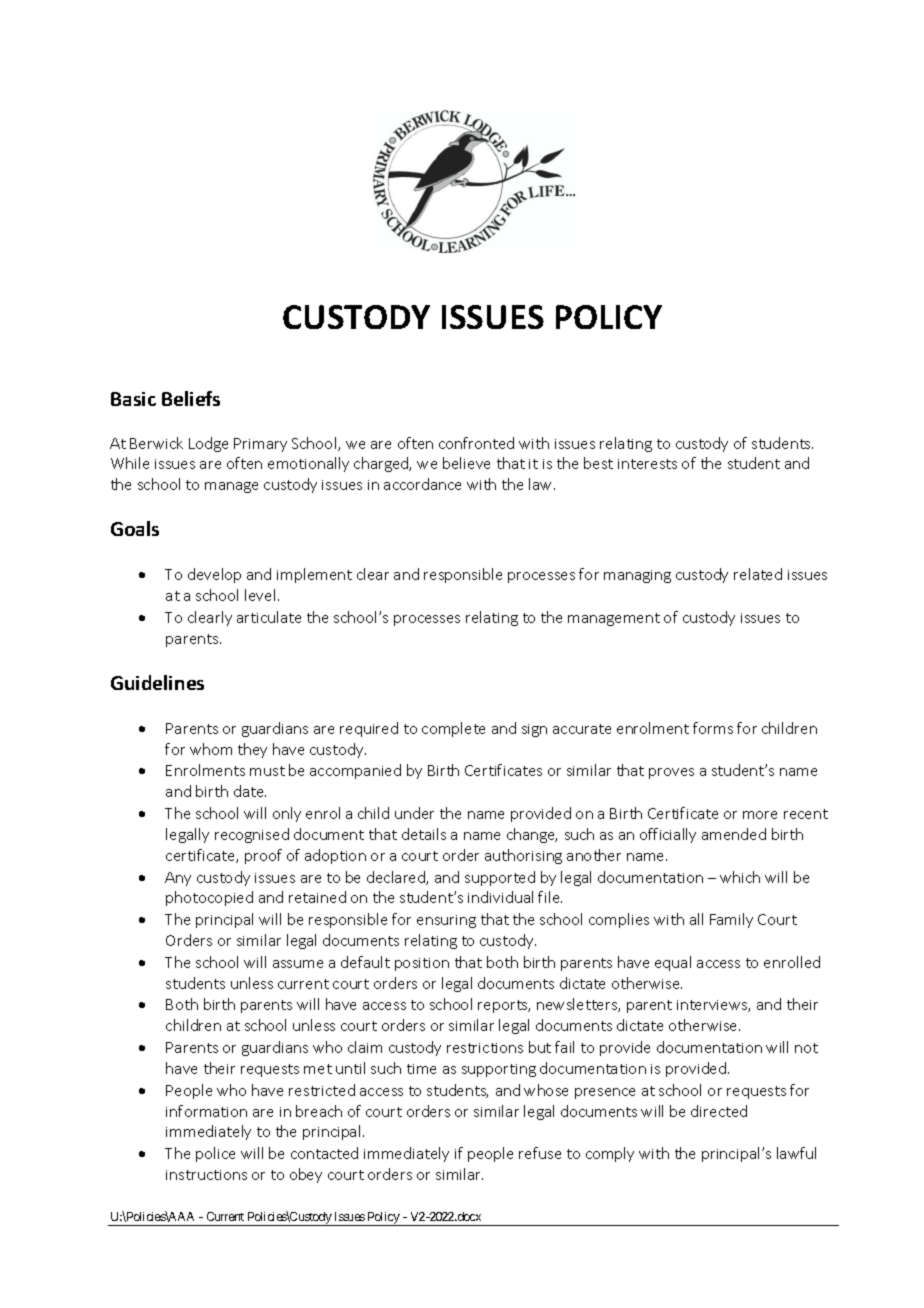  I want to click on proves, so click(671, 773).
